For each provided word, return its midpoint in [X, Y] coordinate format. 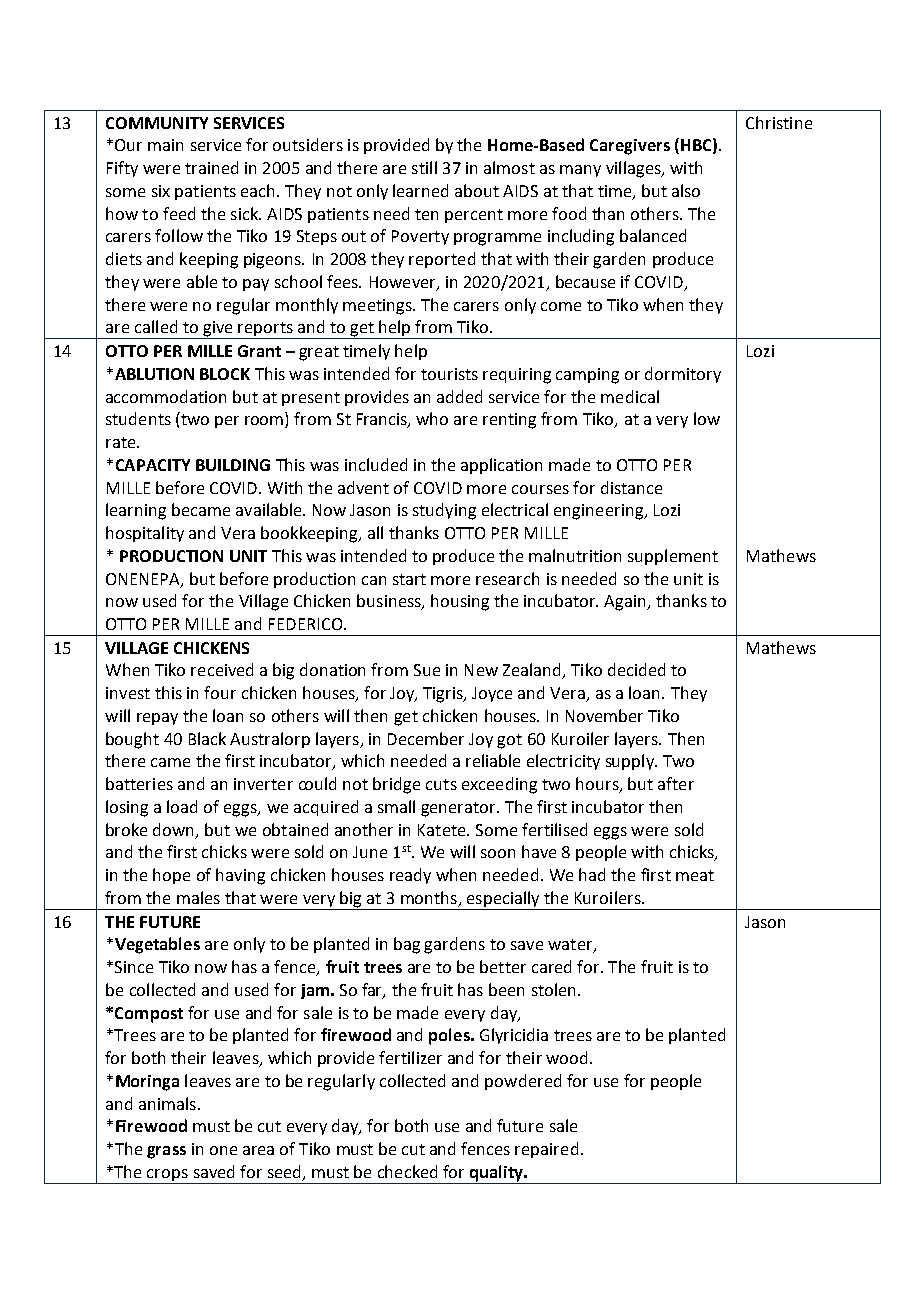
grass [166, 1152]
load [182, 806]
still [424, 167]
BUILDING [233, 465]
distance [631, 487]
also [686, 190]
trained [211, 167]
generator [459, 809]
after [676, 783]
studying [444, 511]
